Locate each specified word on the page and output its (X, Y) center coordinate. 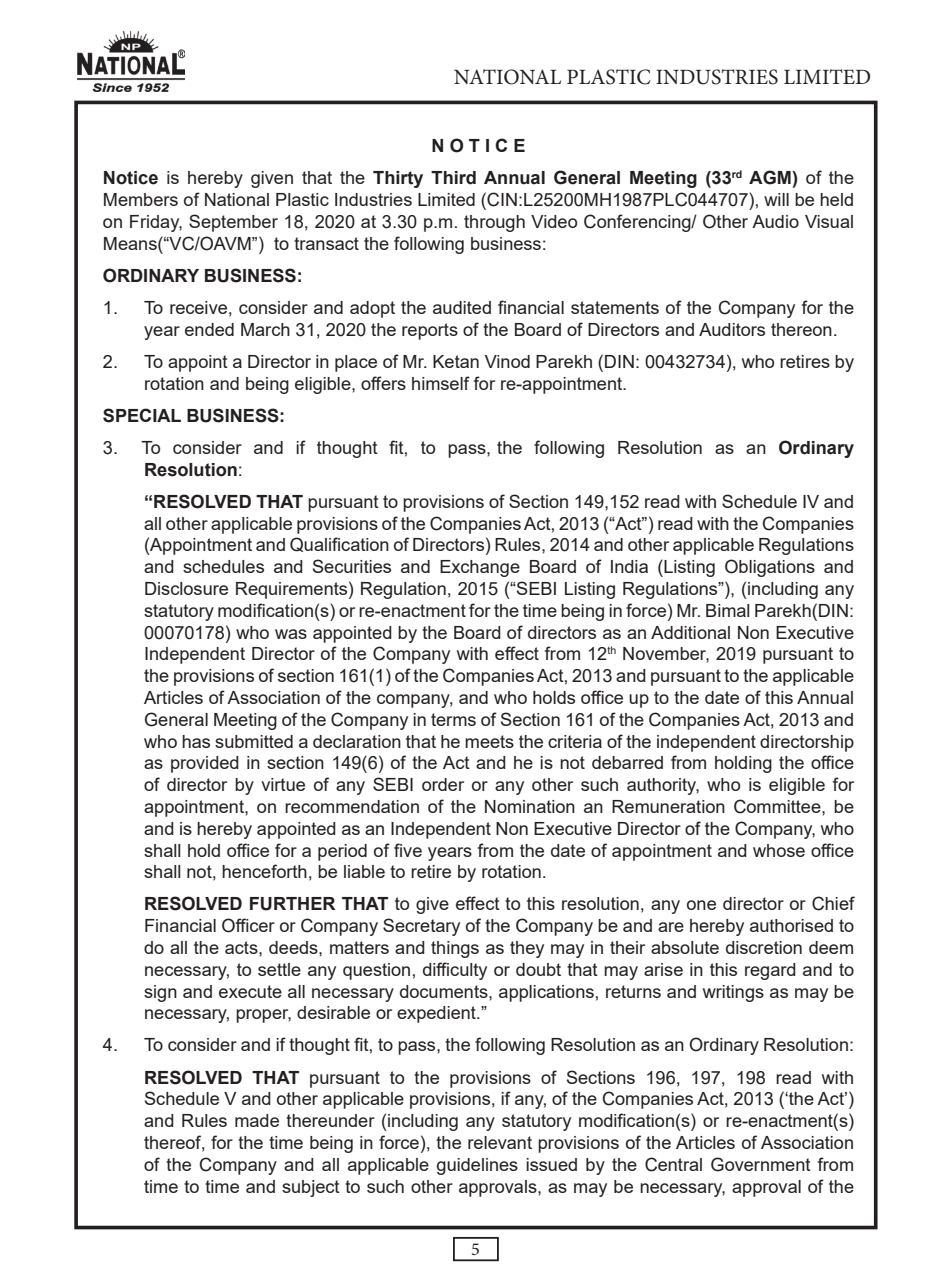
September (233, 223)
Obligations (770, 568)
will (776, 199)
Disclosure (186, 588)
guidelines (477, 1166)
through (494, 223)
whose (779, 850)
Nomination (530, 806)
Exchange (480, 568)
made (257, 1120)
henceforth (264, 871)
